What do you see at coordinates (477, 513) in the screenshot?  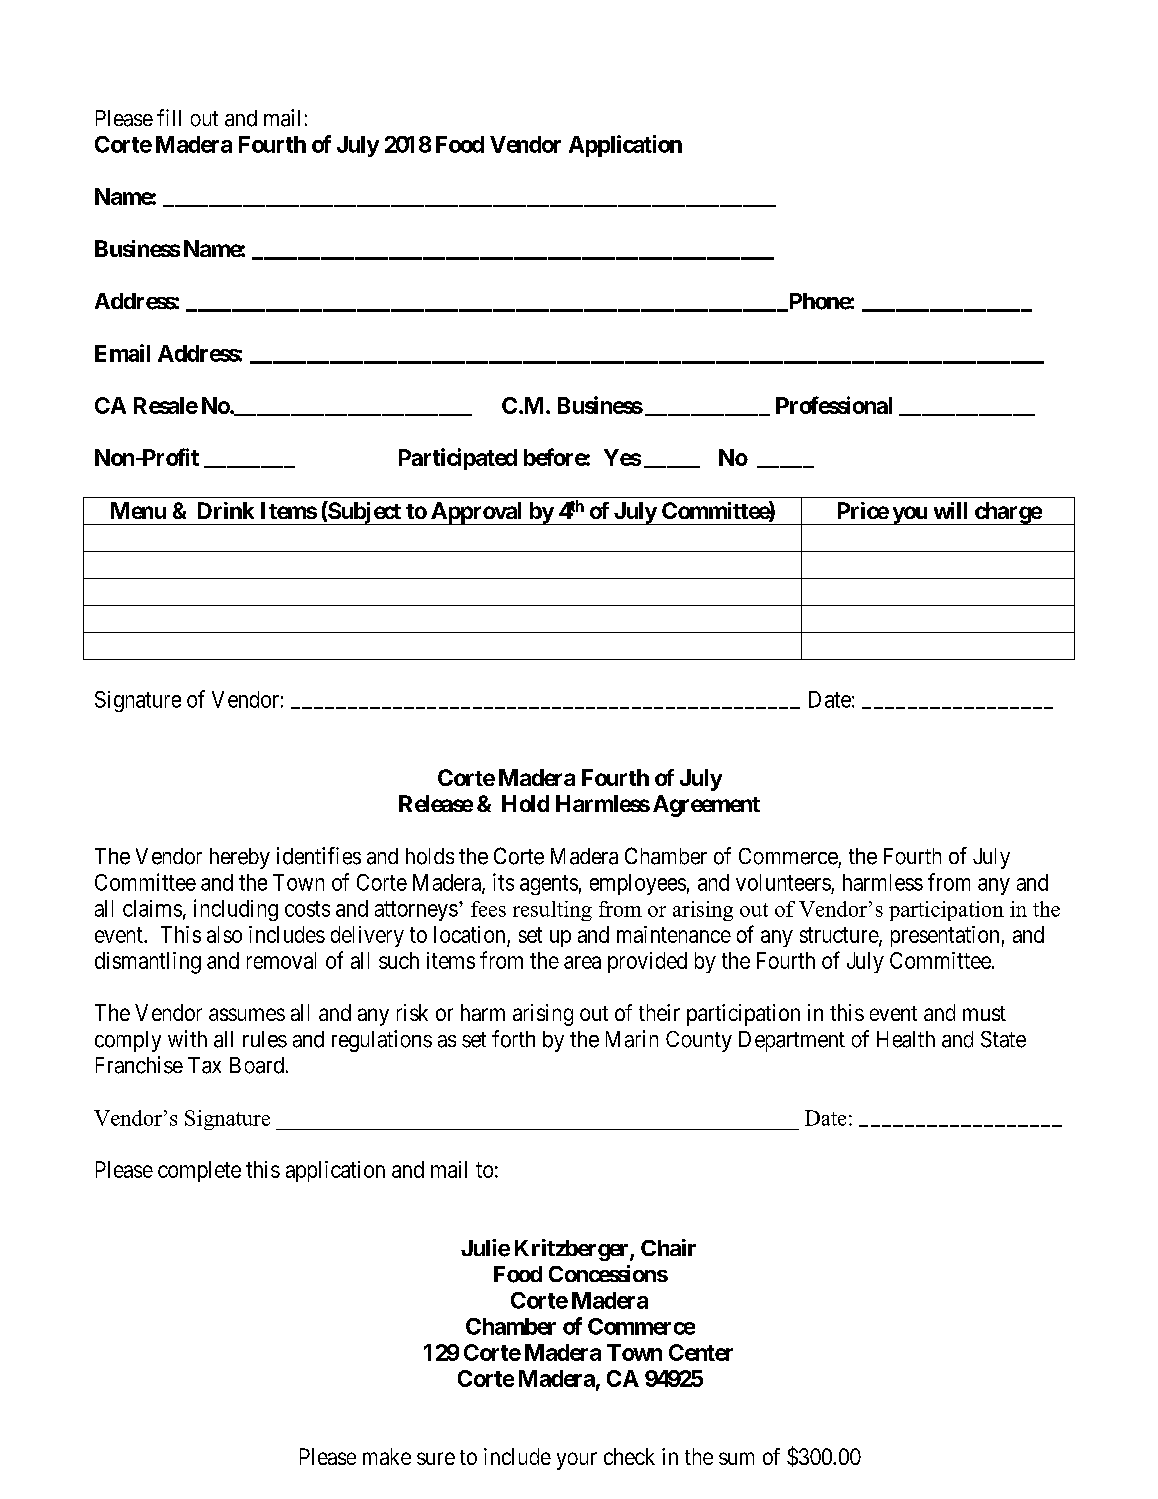 I see `Approval` at bounding box center [477, 513].
